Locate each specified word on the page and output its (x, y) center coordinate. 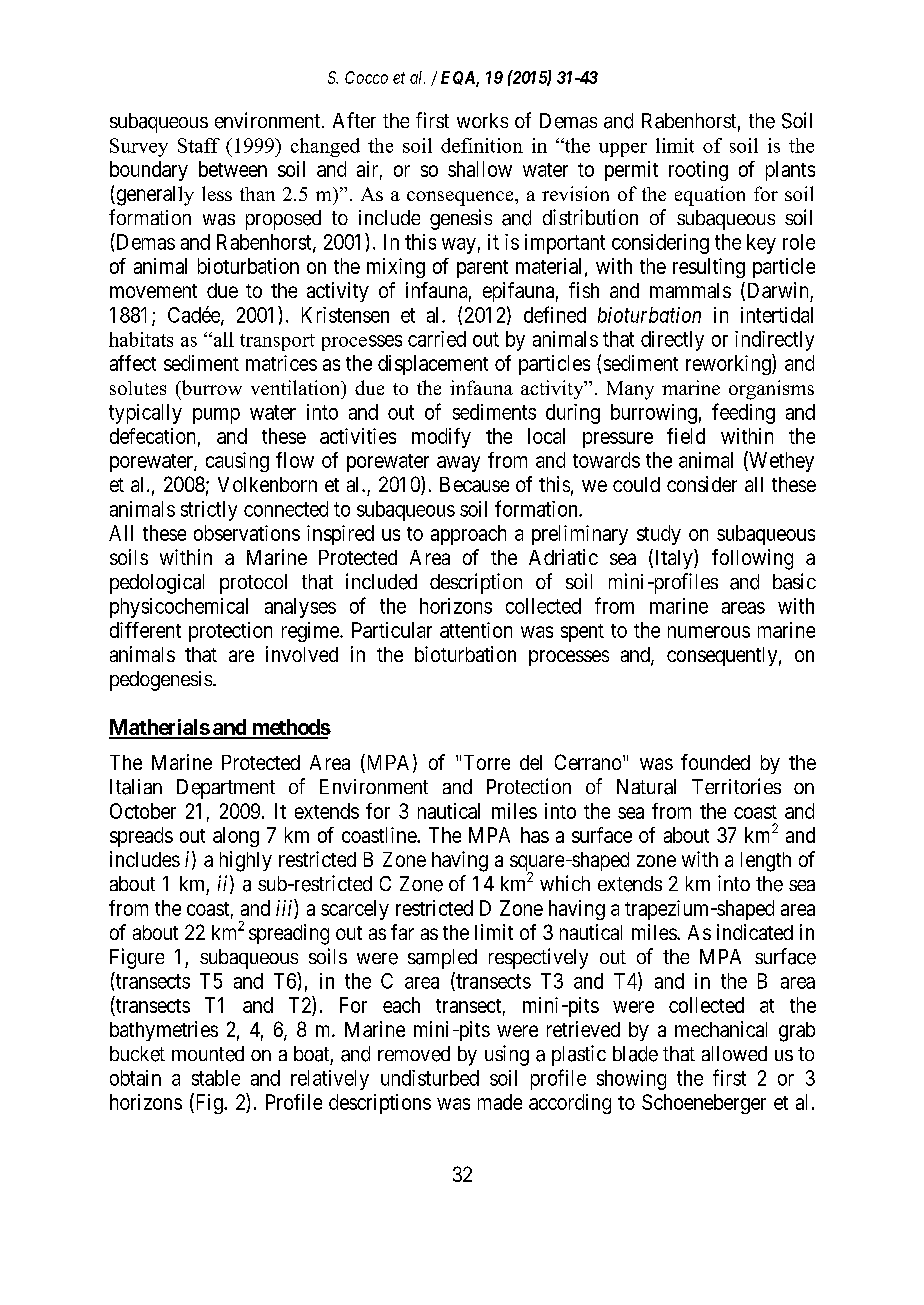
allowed (734, 1053)
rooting (698, 171)
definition (482, 145)
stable (216, 1078)
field (686, 436)
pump (216, 416)
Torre (487, 762)
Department (226, 789)
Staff (199, 145)
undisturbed (430, 1078)
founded (715, 762)
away (458, 464)
